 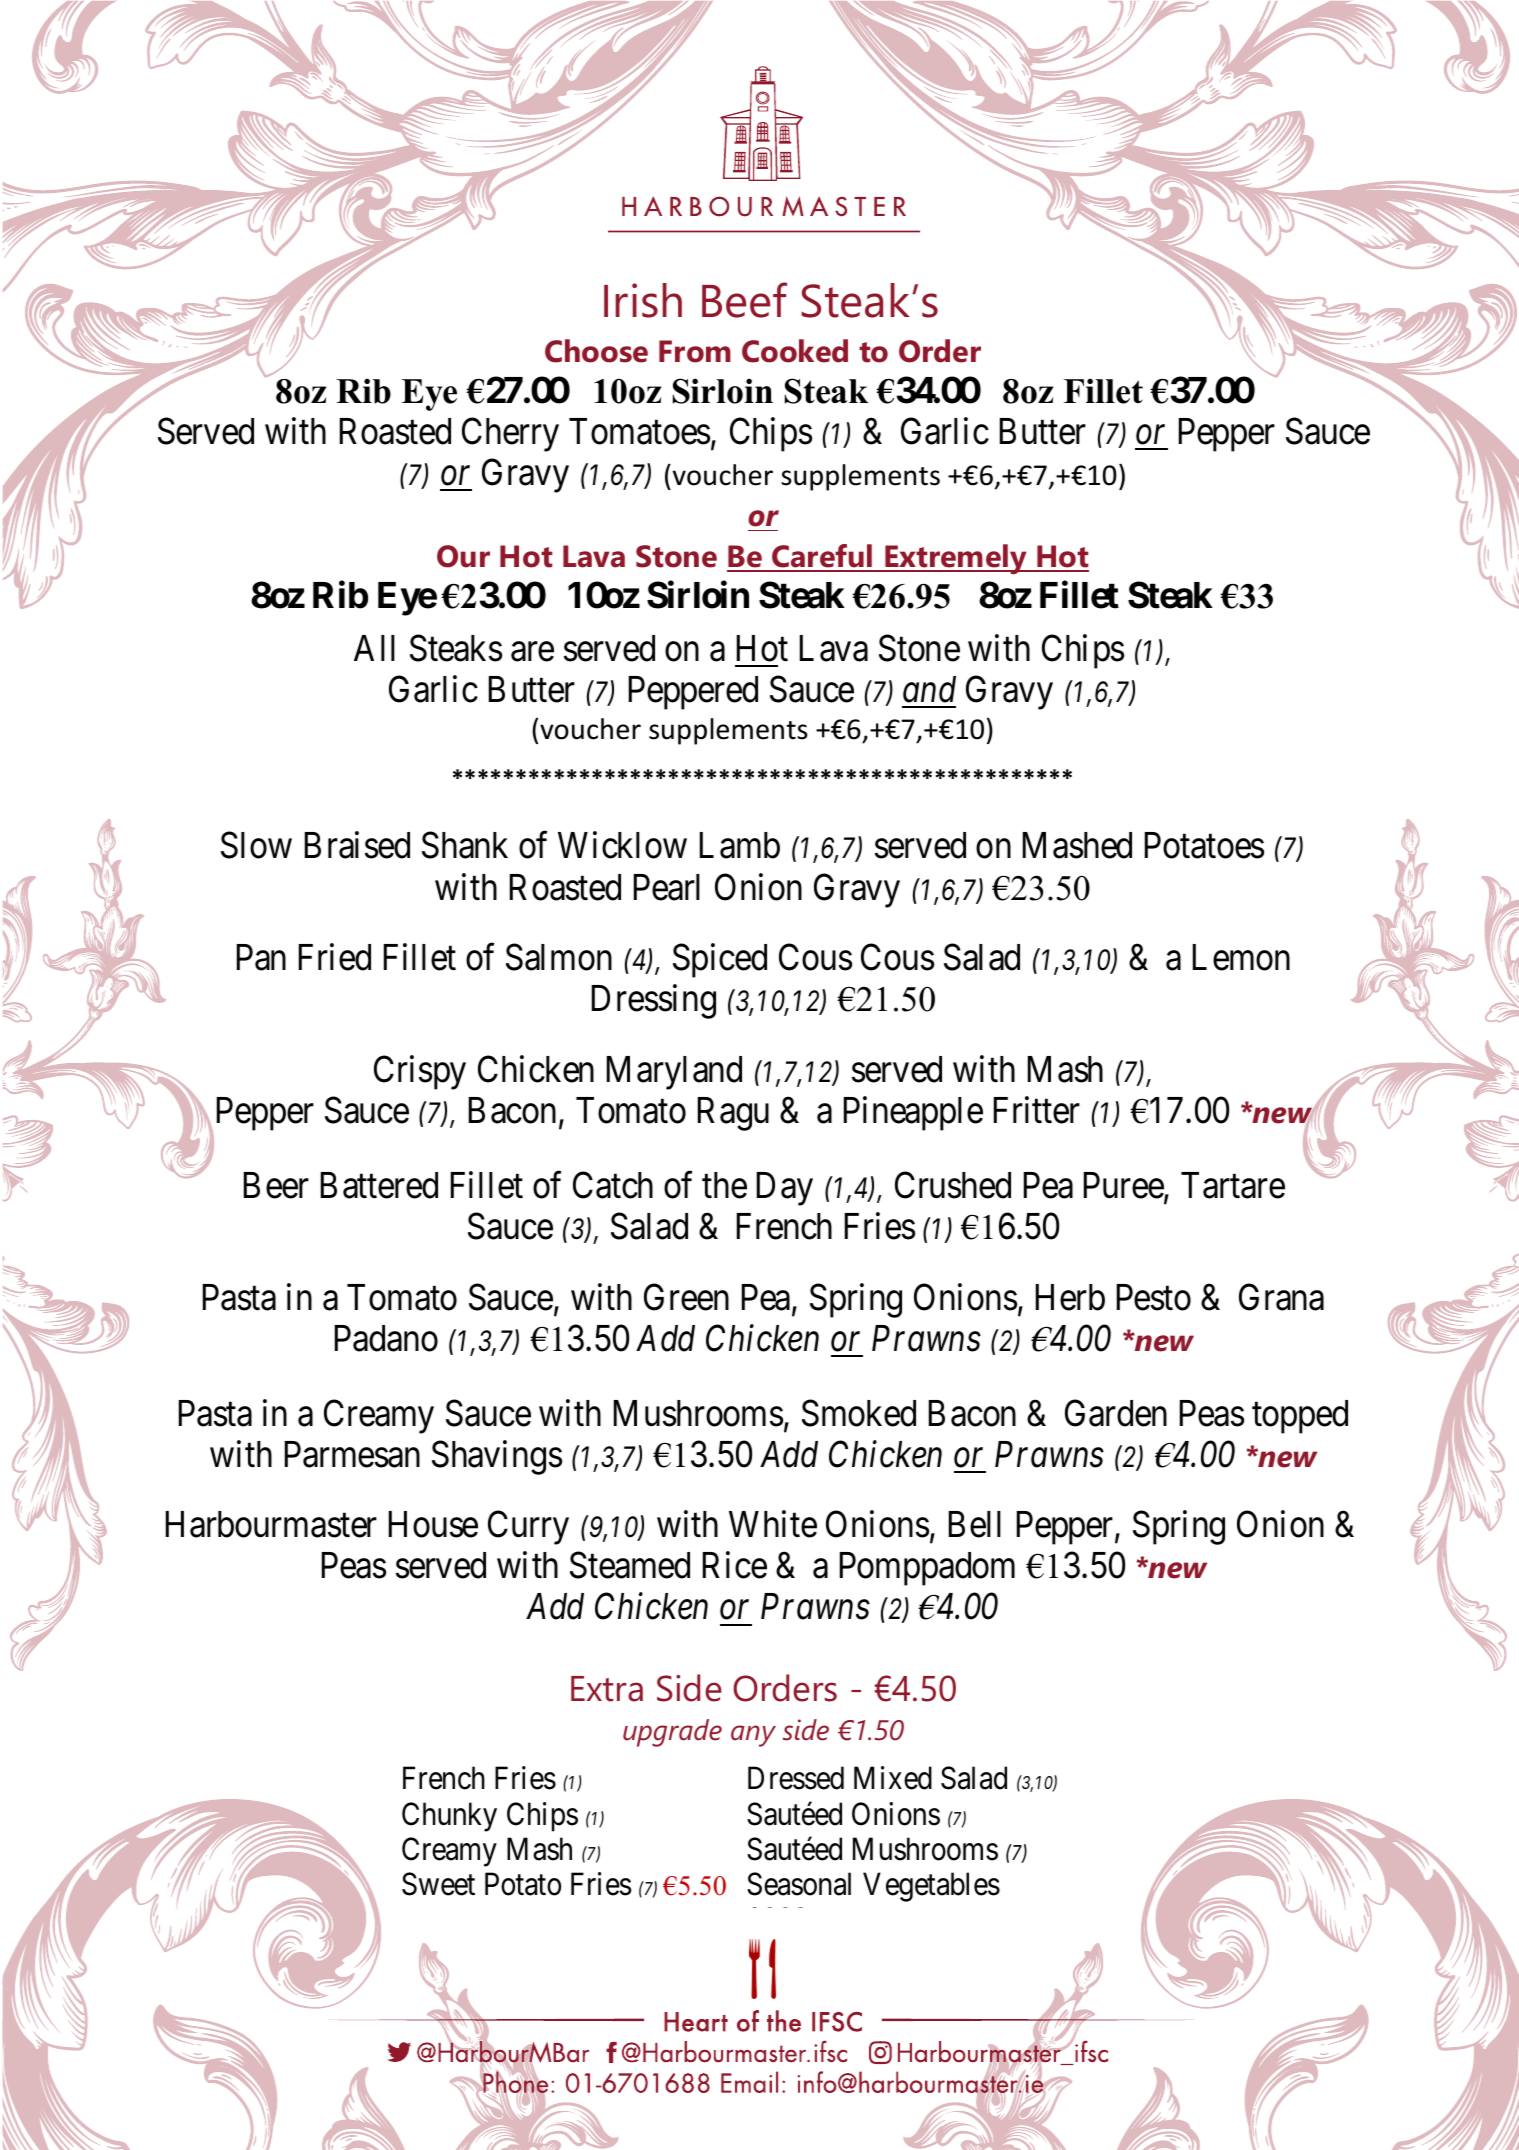 What do you see at coordinates (913, 1113) in the image?
I see `Pineapple` at bounding box center [913, 1113].
